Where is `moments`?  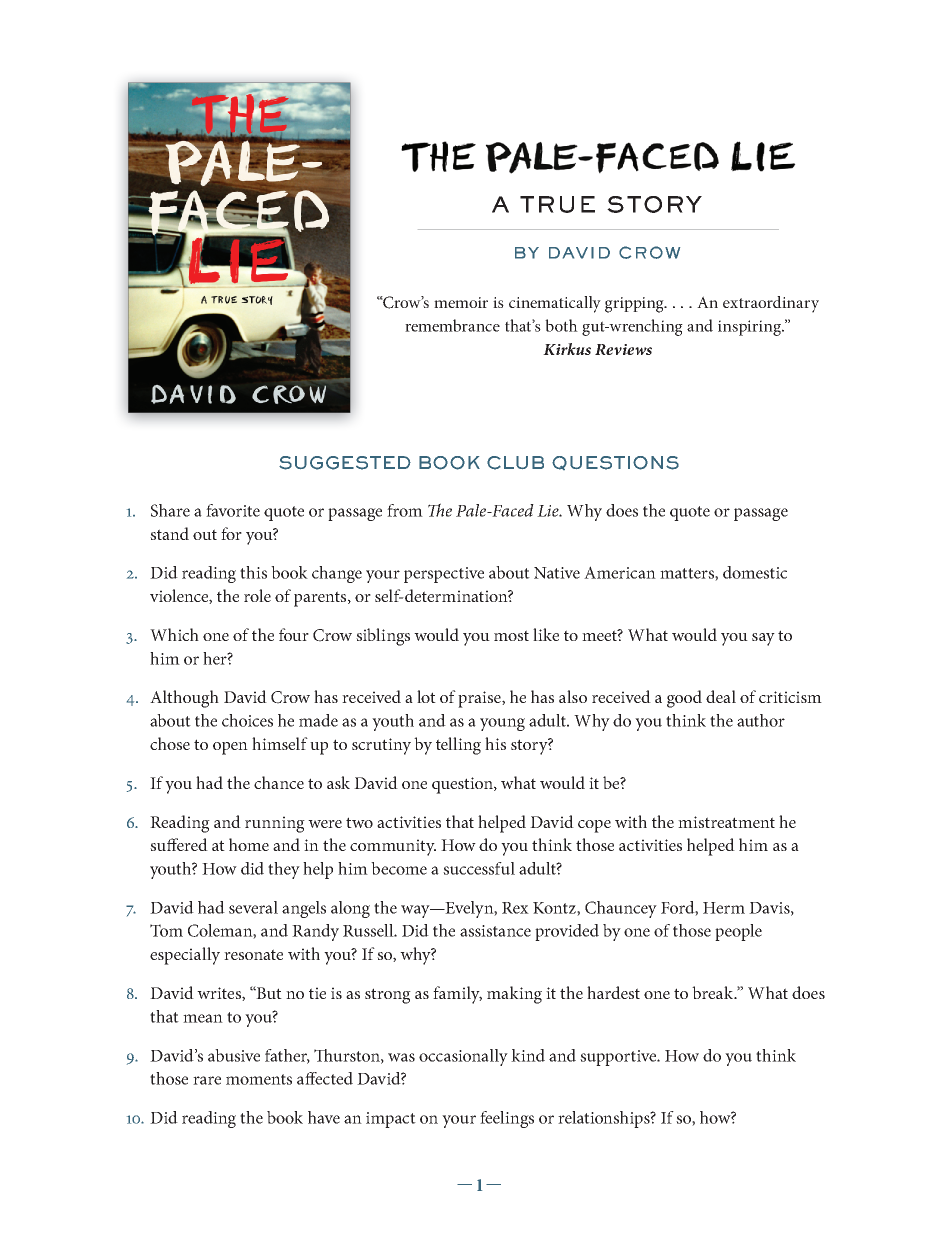 moments is located at coordinates (259, 1079).
